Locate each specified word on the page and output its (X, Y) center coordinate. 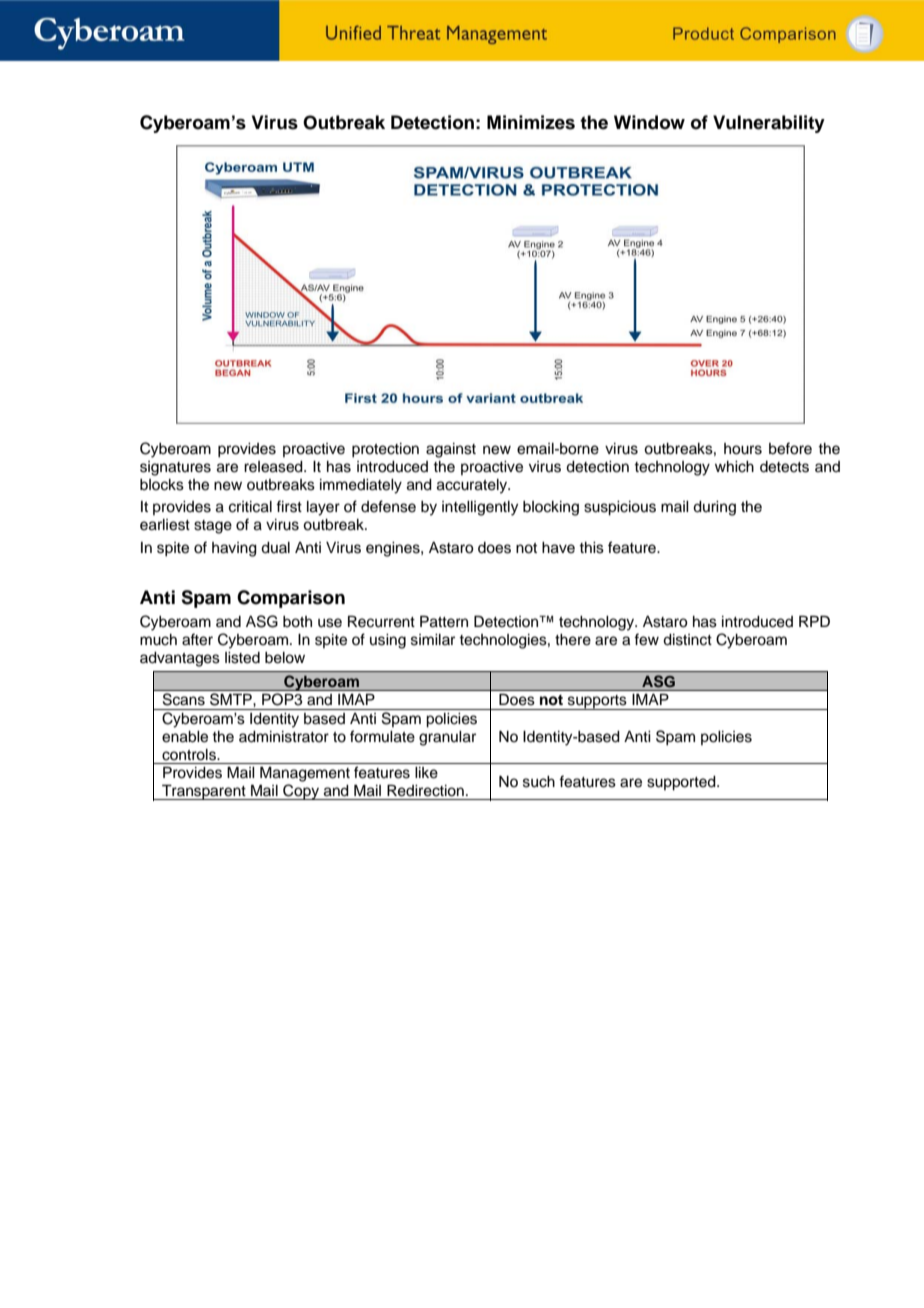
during (714, 508)
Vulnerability (769, 124)
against (451, 450)
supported (682, 783)
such (539, 782)
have (558, 548)
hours (743, 449)
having (234, 549)
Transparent (204, 792)
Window (649, 122)
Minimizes (531, 122)
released (274, 467)
